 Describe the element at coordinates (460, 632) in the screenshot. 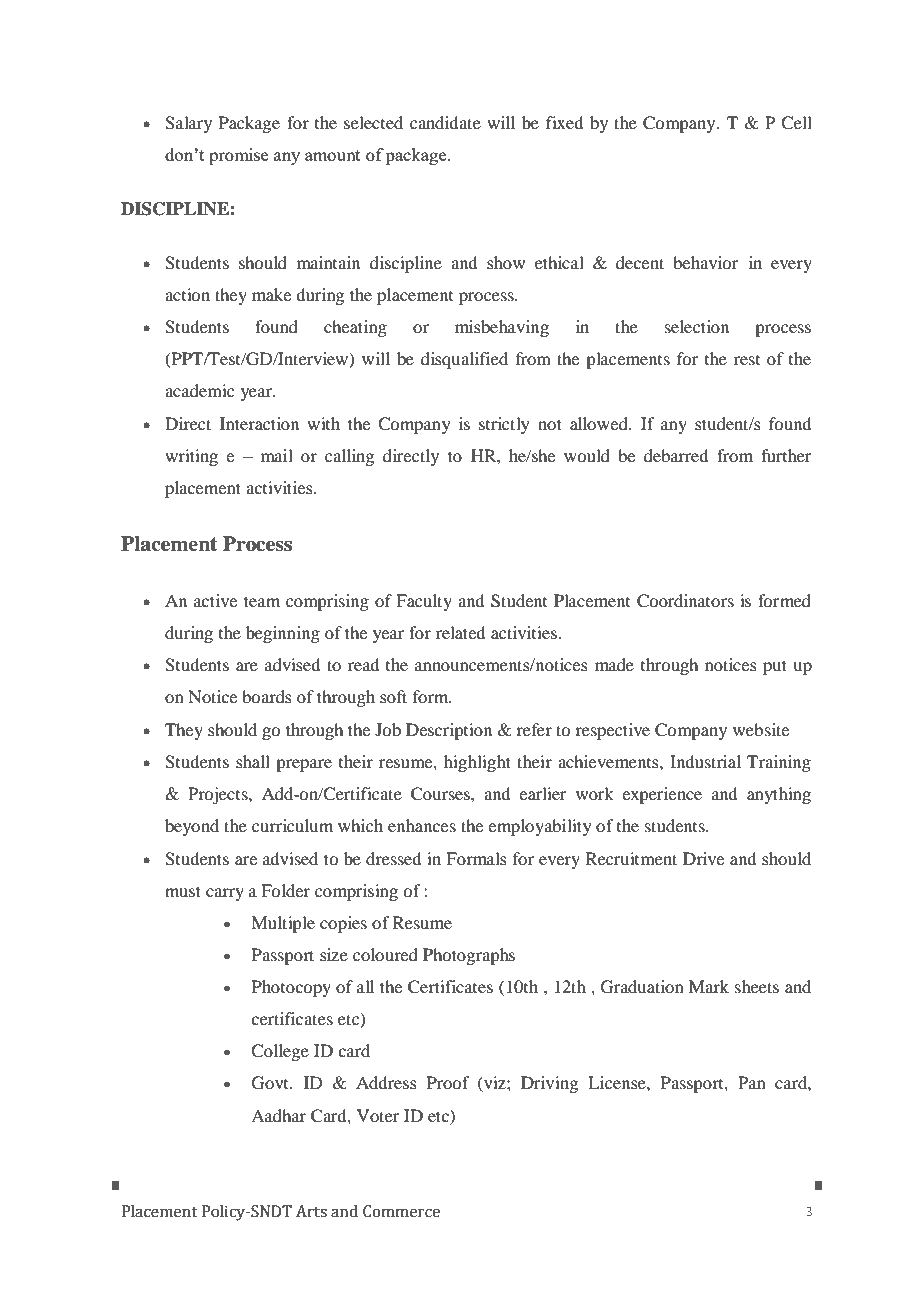

I see `related` at that location.
